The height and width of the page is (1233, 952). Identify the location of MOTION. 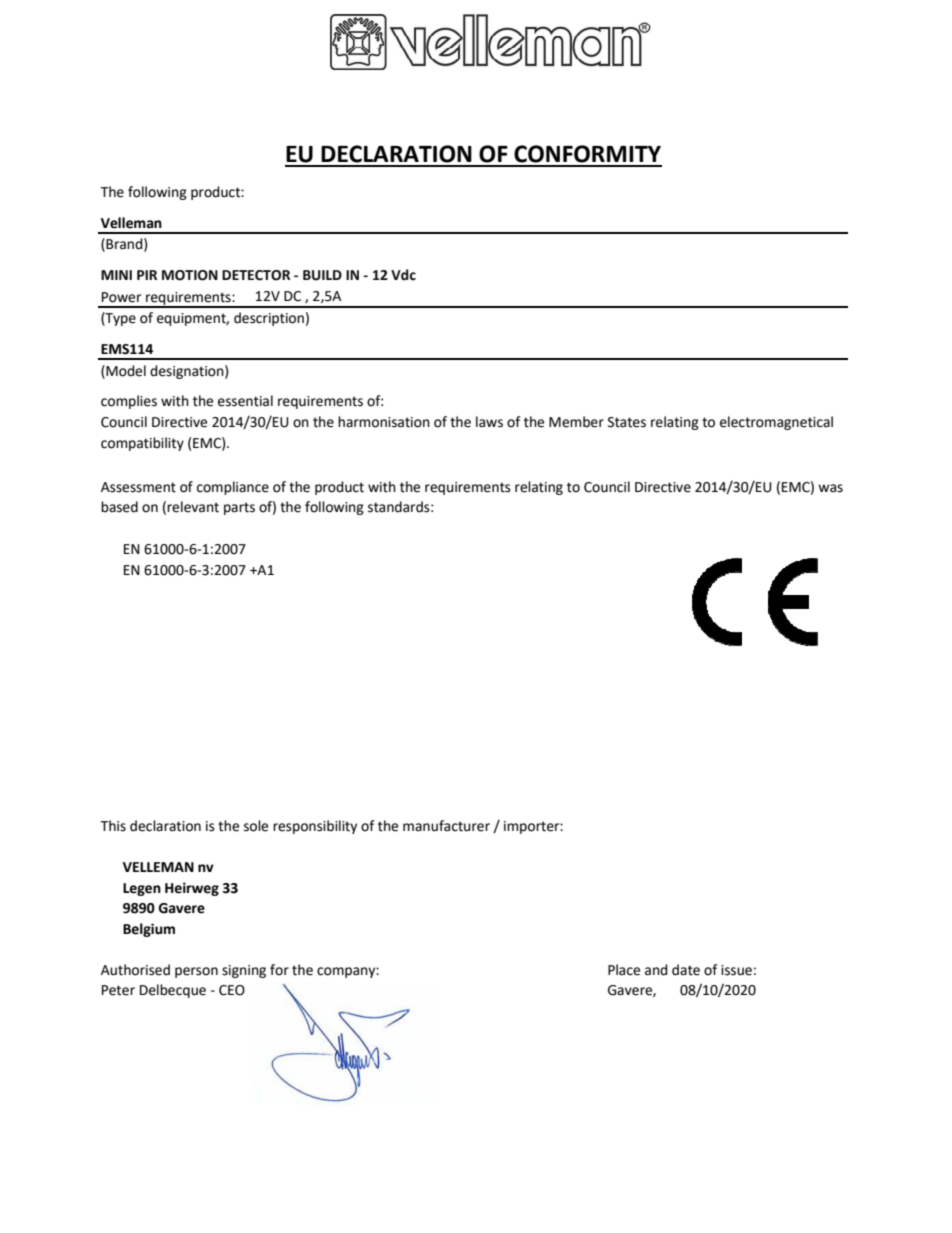
(190, 275).
